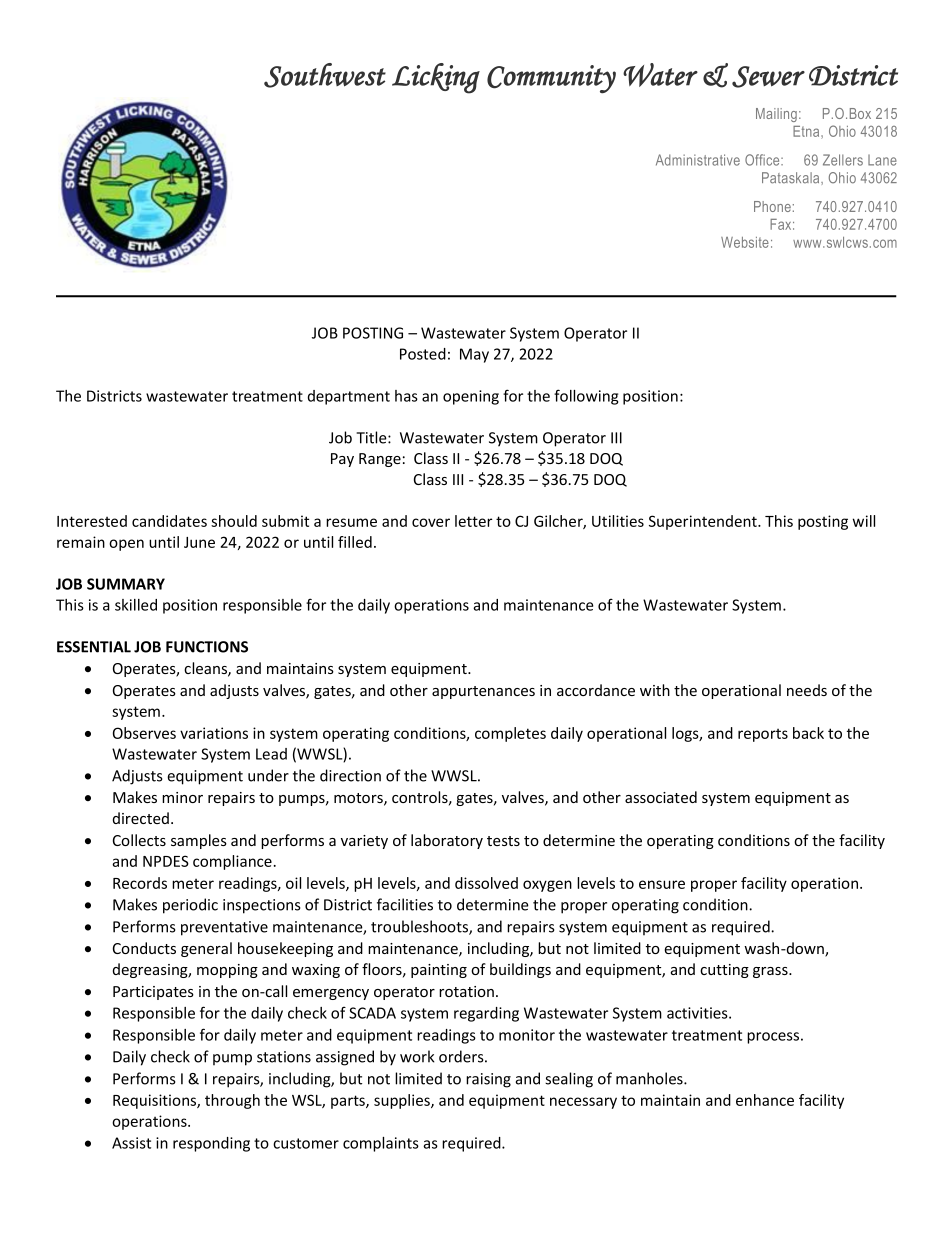 The height and width of the screenshot is (1233, 952). What do you see at coordinates (169, 521) in the screenshot?
I see `candidates` at bounding box center [169, 521].
